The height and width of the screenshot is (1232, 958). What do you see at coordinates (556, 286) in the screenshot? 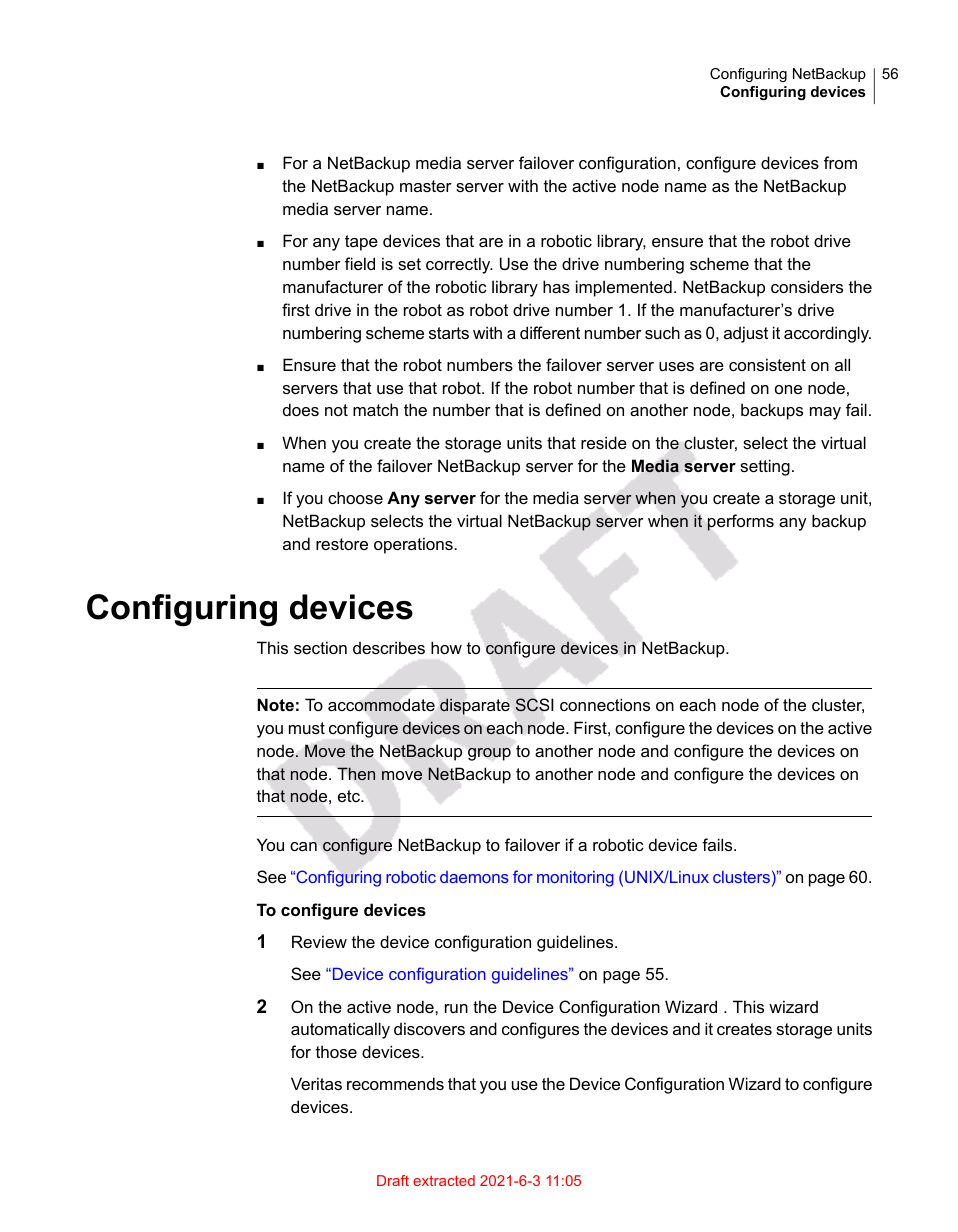
I see `has` at bounding box center [556, 286].
